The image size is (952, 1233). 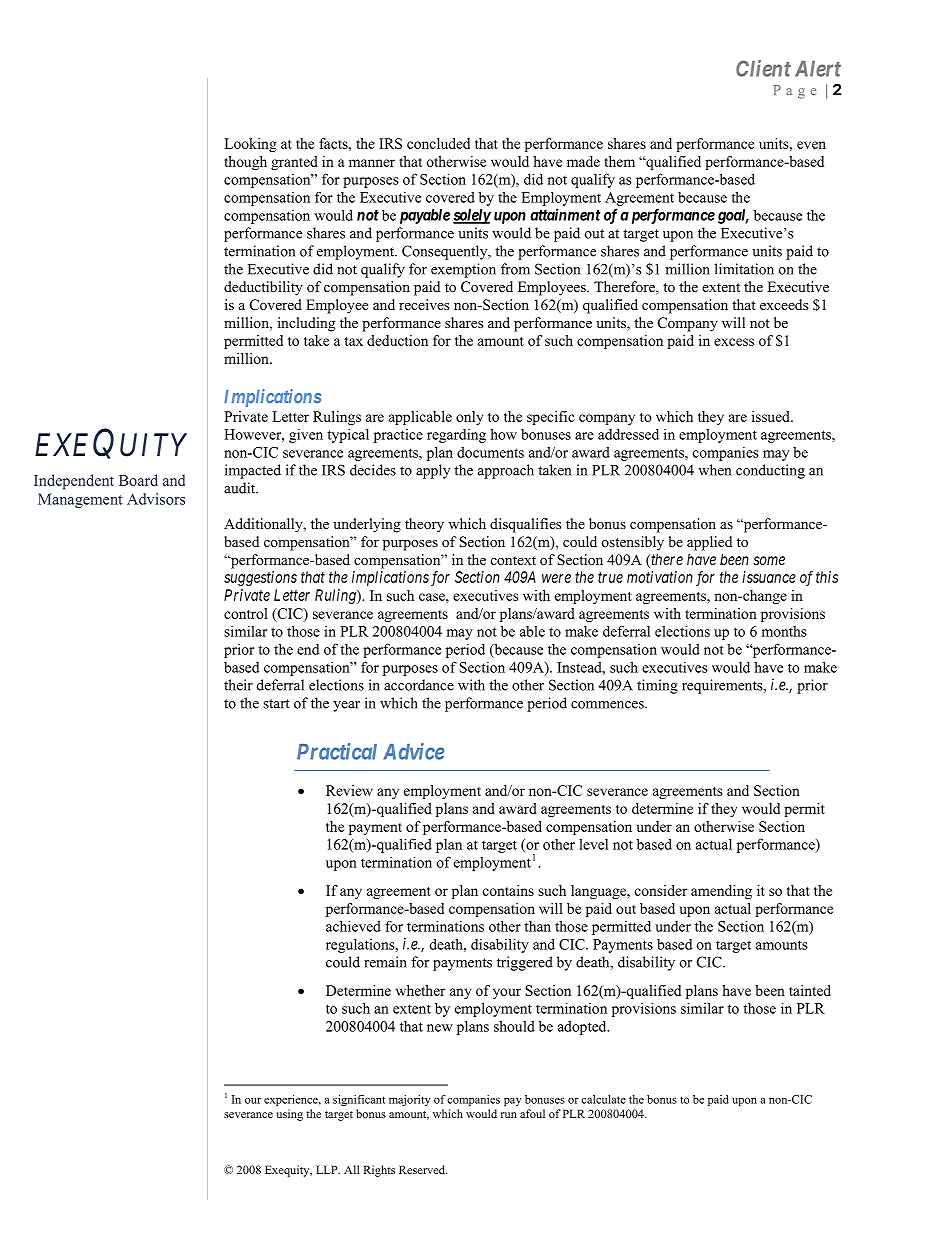 What do you see at coordinates (763, 68) in the image?
I see `Client` at bounding box center [763, 68].
